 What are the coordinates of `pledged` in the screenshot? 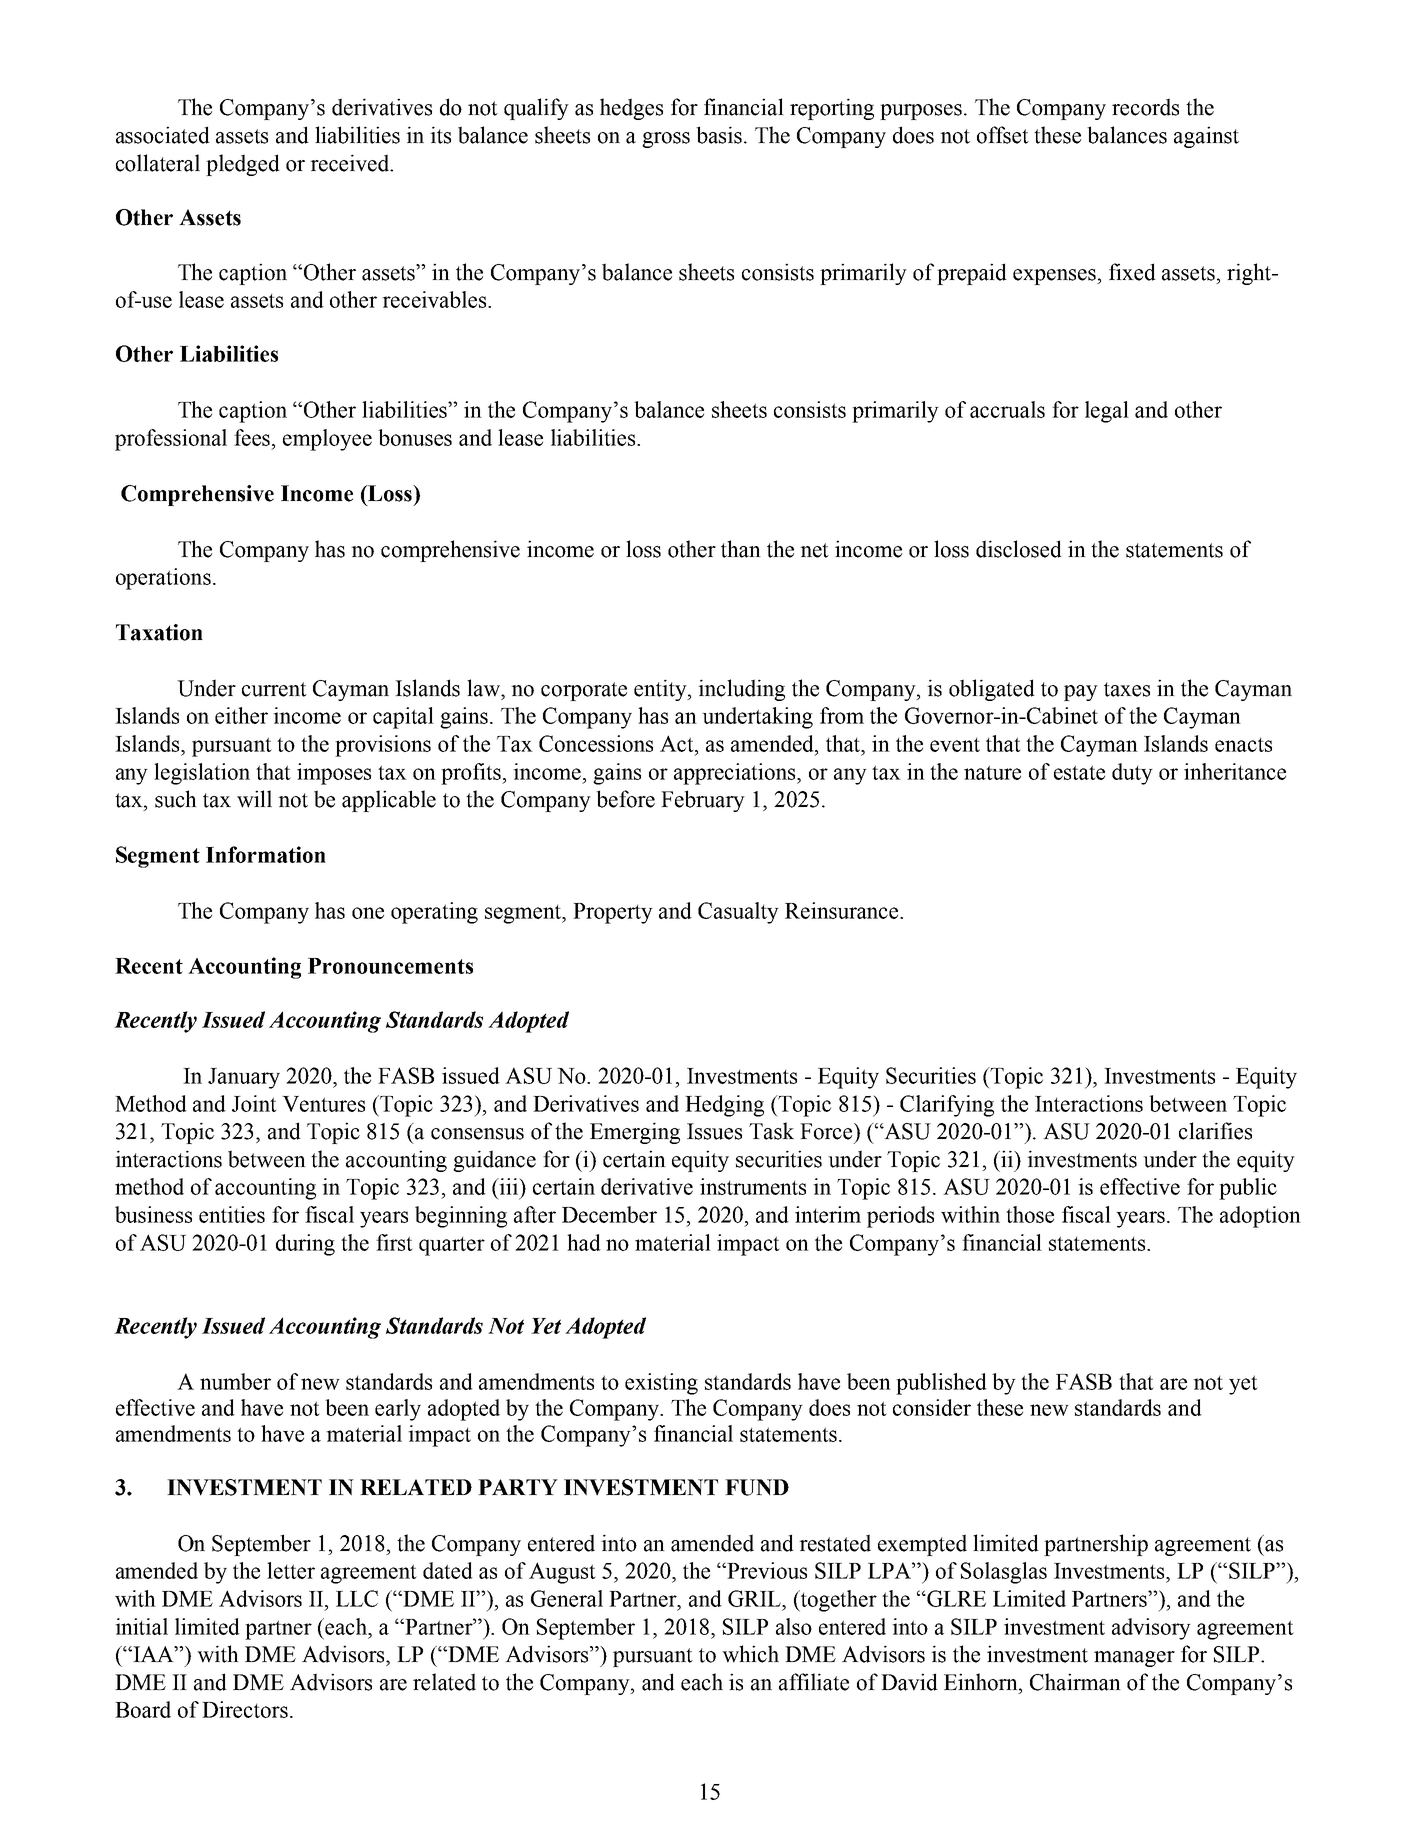 It's located at (243, 165).
